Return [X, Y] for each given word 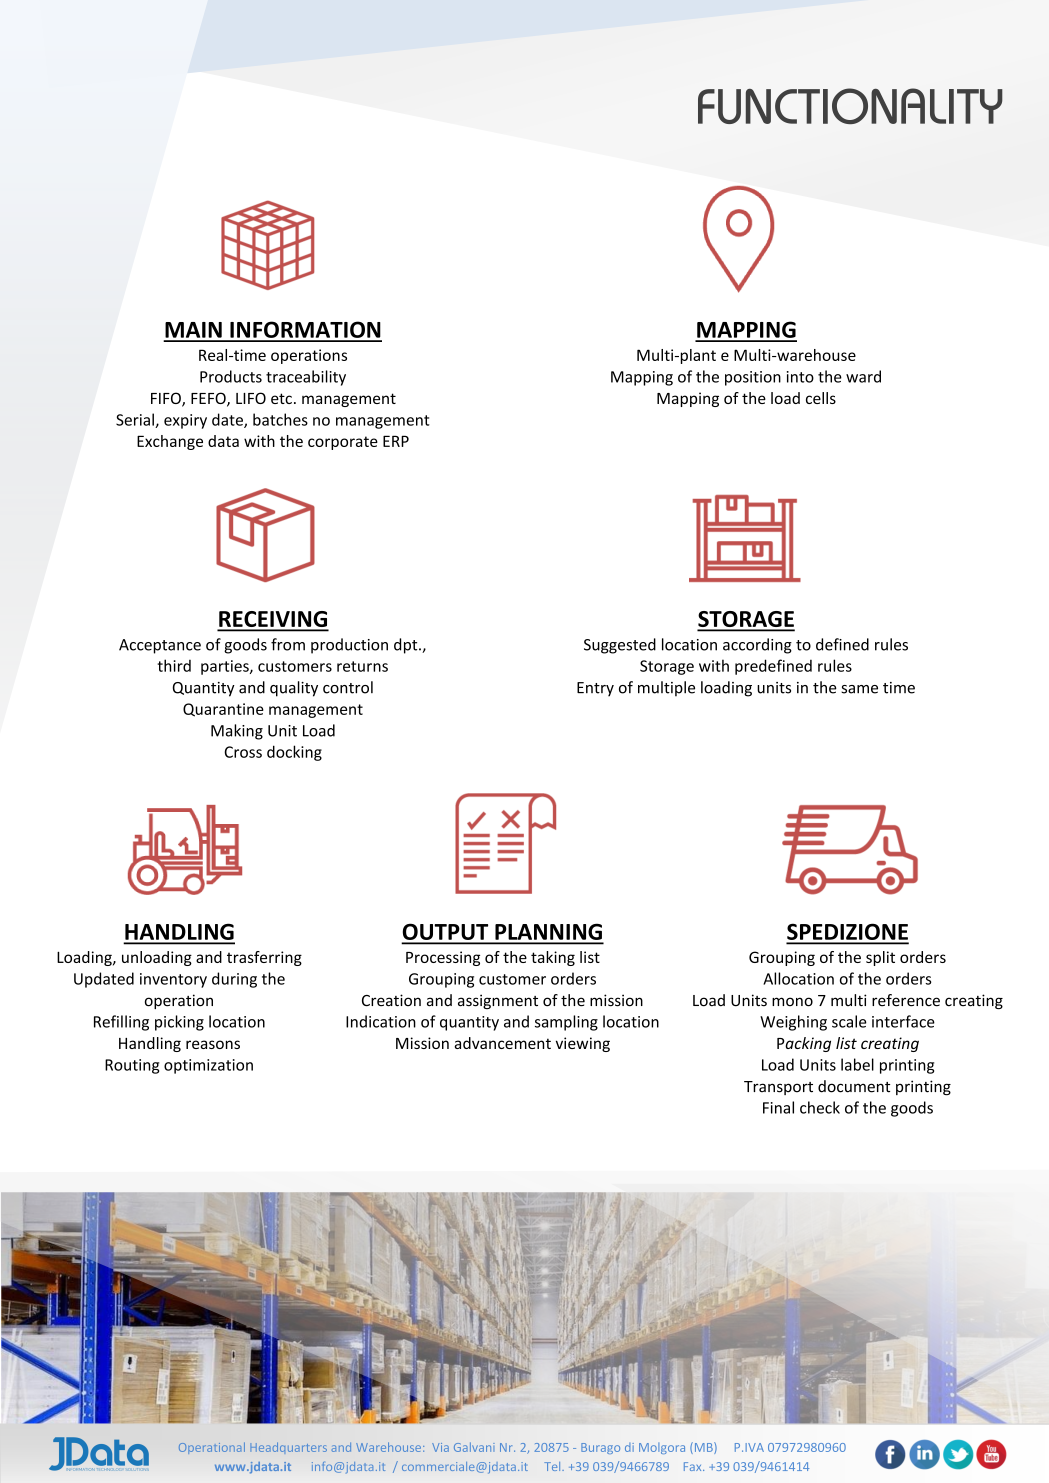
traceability [306, 378]
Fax [694, 1466]
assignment [498, 1001]
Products [231, 376]
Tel [553, 1466]
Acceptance [160, 646]
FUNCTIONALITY [850, 106]
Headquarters [288, 1448]
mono [792, 1002]
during [234, 980]
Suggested [620, 646]
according [757, 646]
